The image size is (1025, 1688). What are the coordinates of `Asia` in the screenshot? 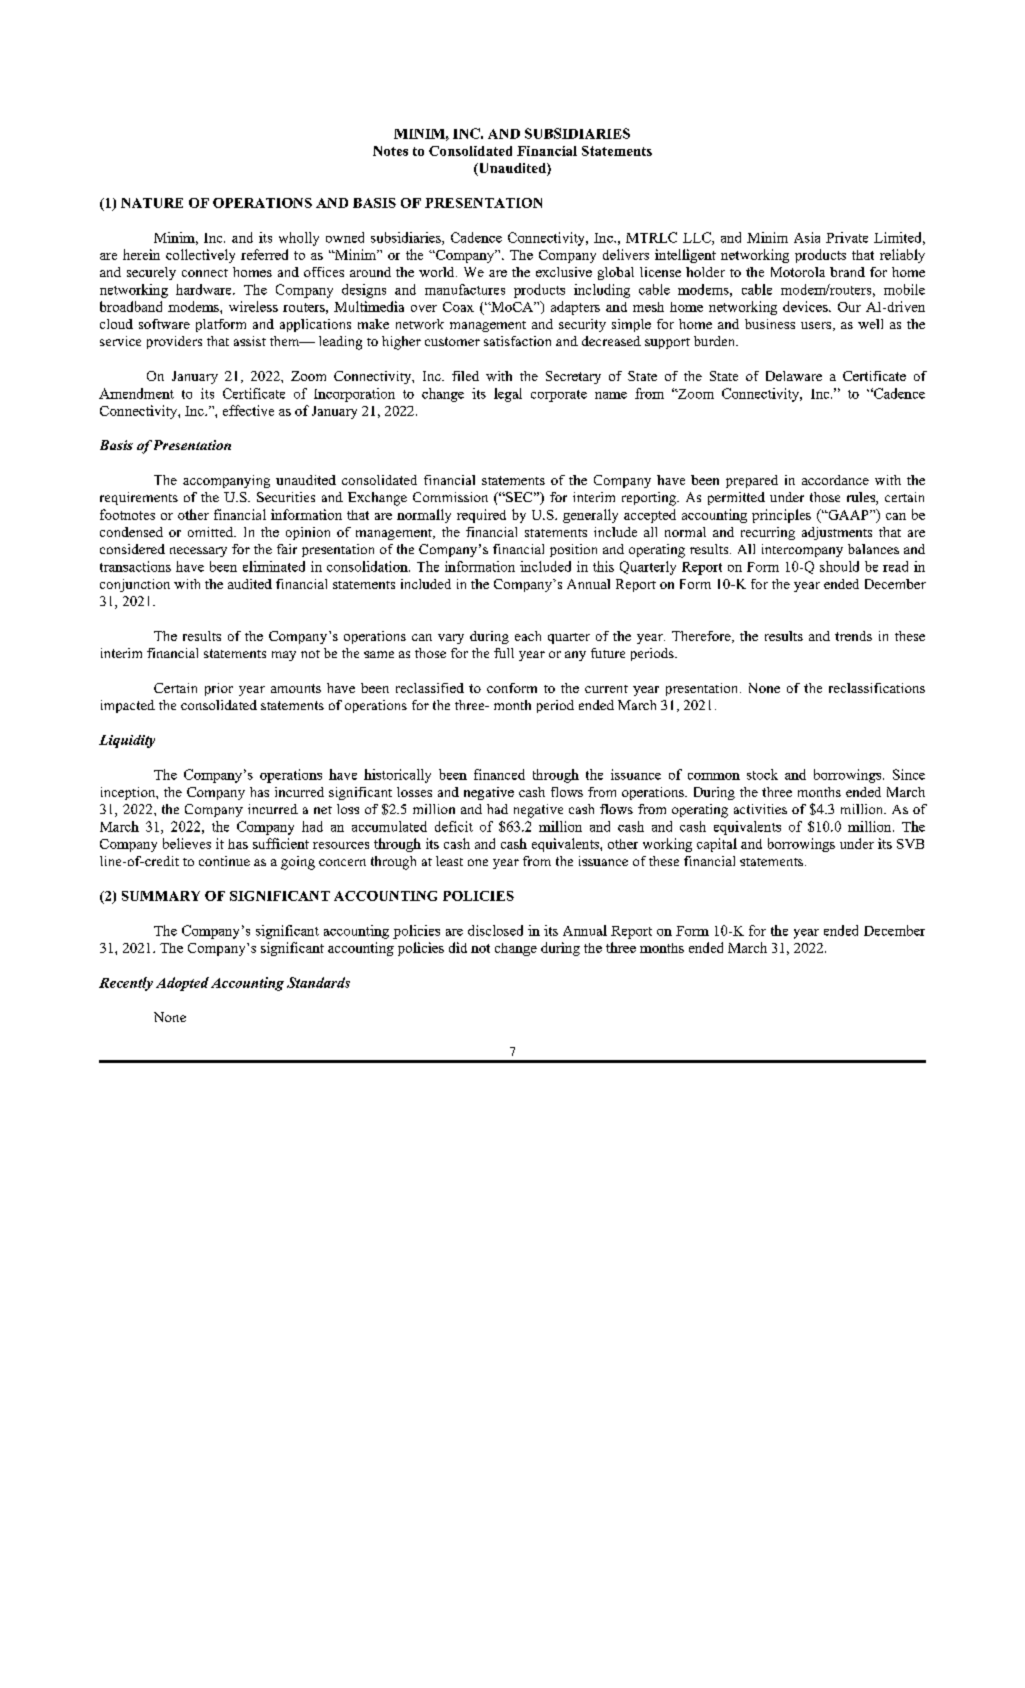 It's located at (807, 237).
